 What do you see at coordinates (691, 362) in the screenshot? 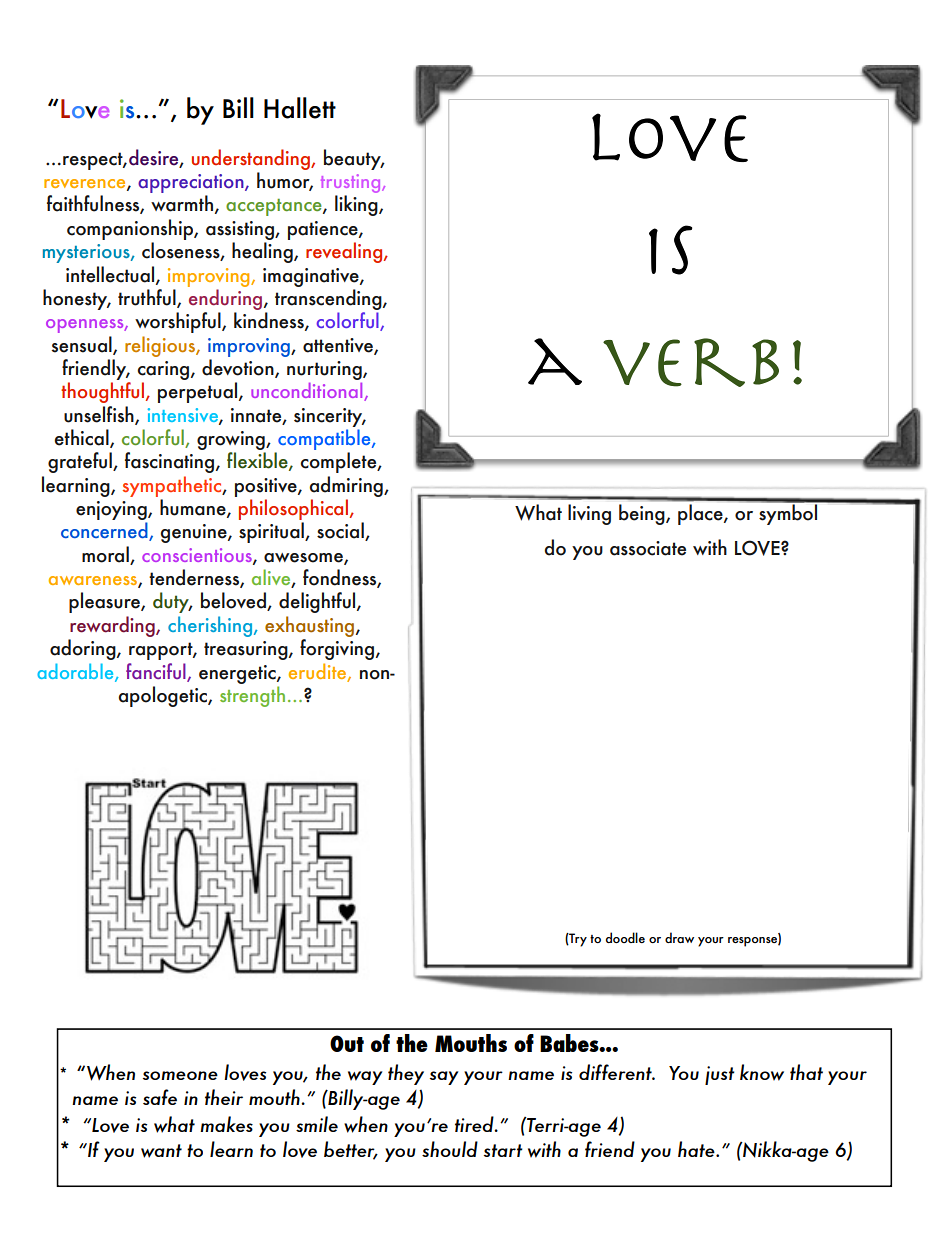
I see `verb` at bounding box center [691, 362].
